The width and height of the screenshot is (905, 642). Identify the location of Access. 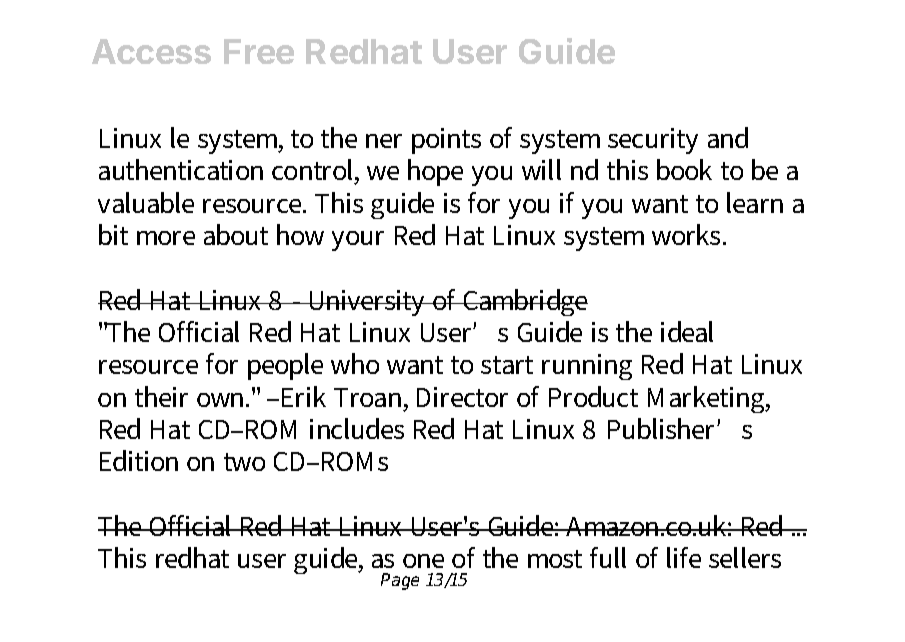
(151, 51).
